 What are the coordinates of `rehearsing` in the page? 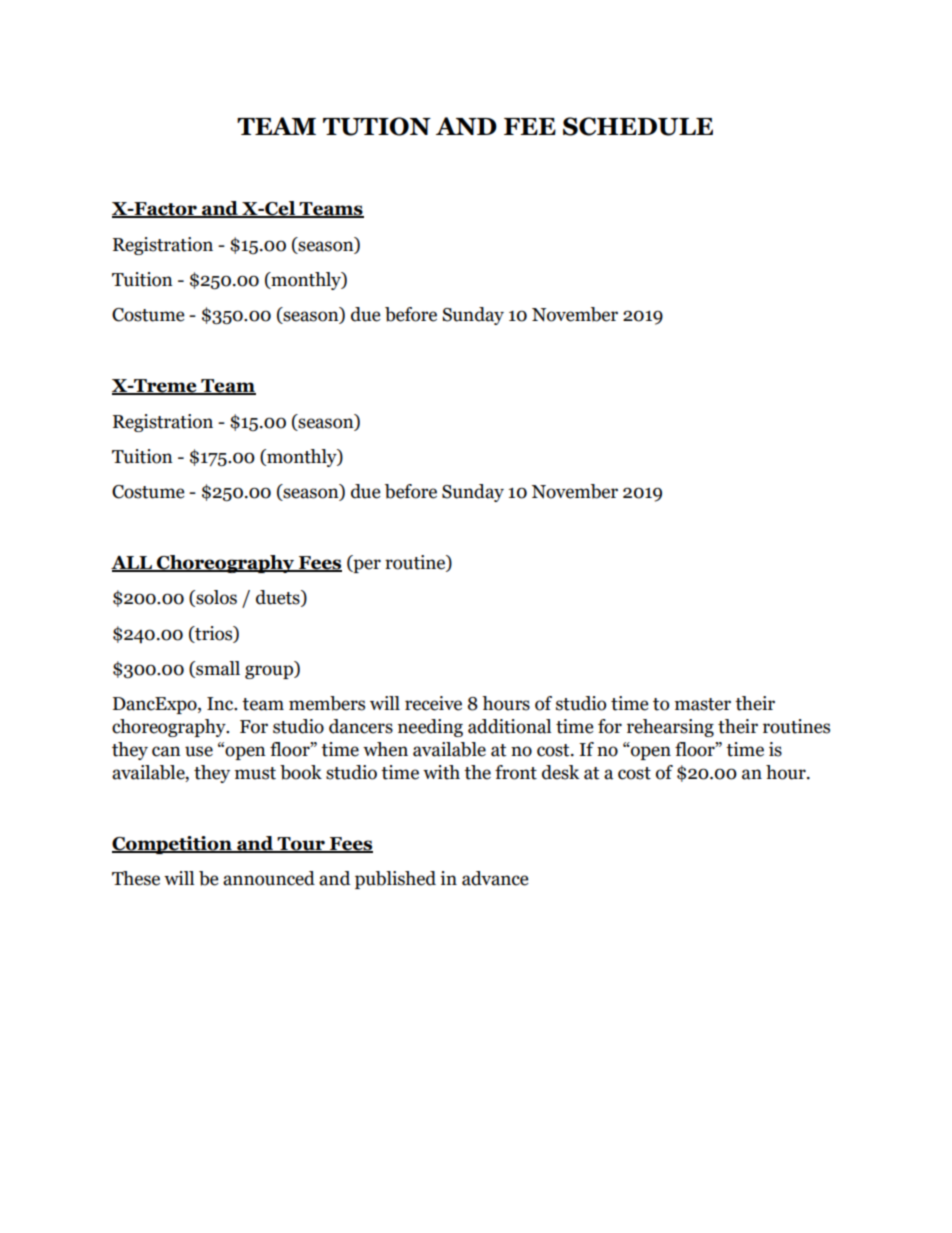 It's located at (670, 728).
